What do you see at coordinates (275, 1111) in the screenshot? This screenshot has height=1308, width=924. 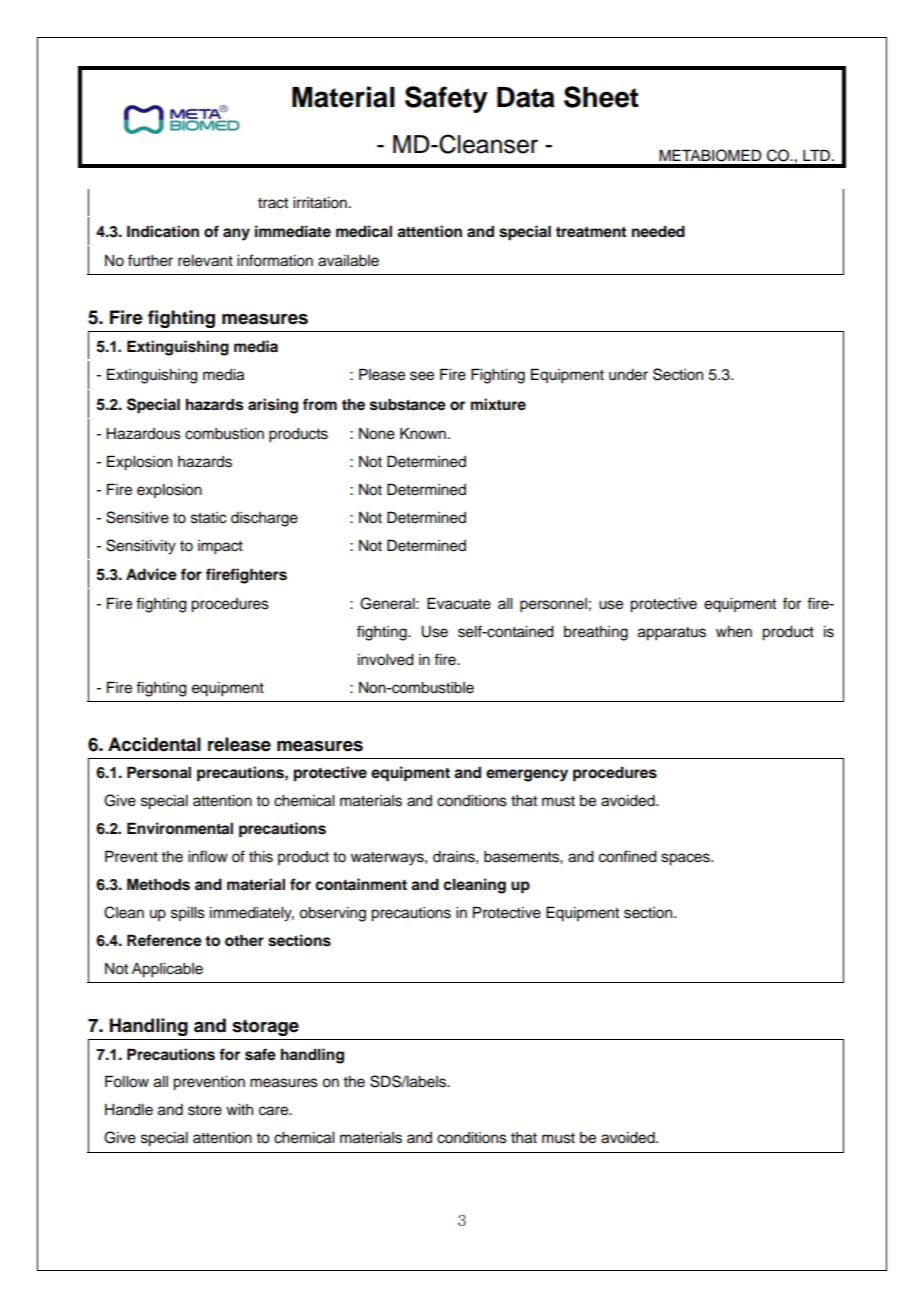 I see `care` at bounding box center [275, 1111].
